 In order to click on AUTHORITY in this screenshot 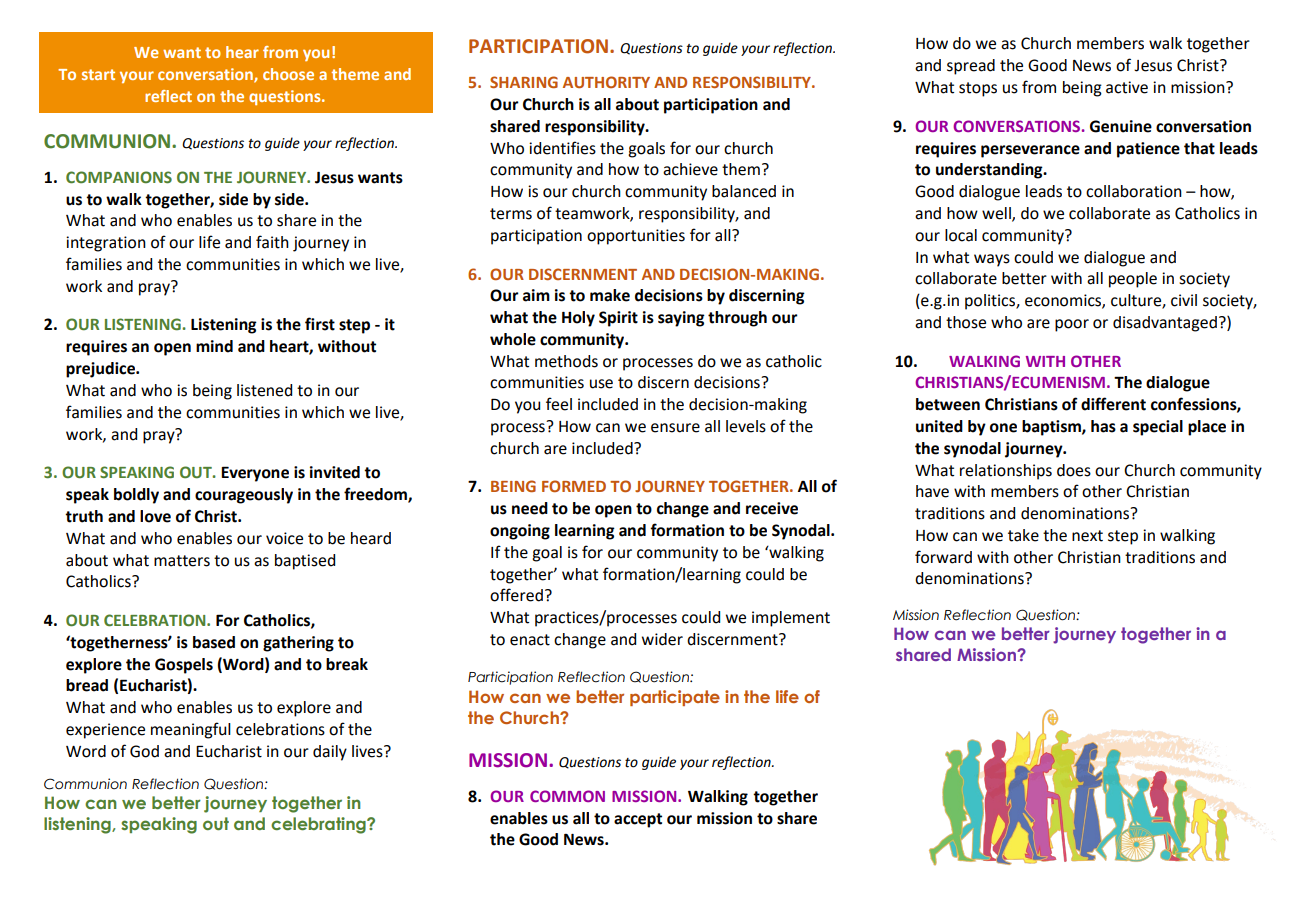, I will do `click(606, 82)`.
